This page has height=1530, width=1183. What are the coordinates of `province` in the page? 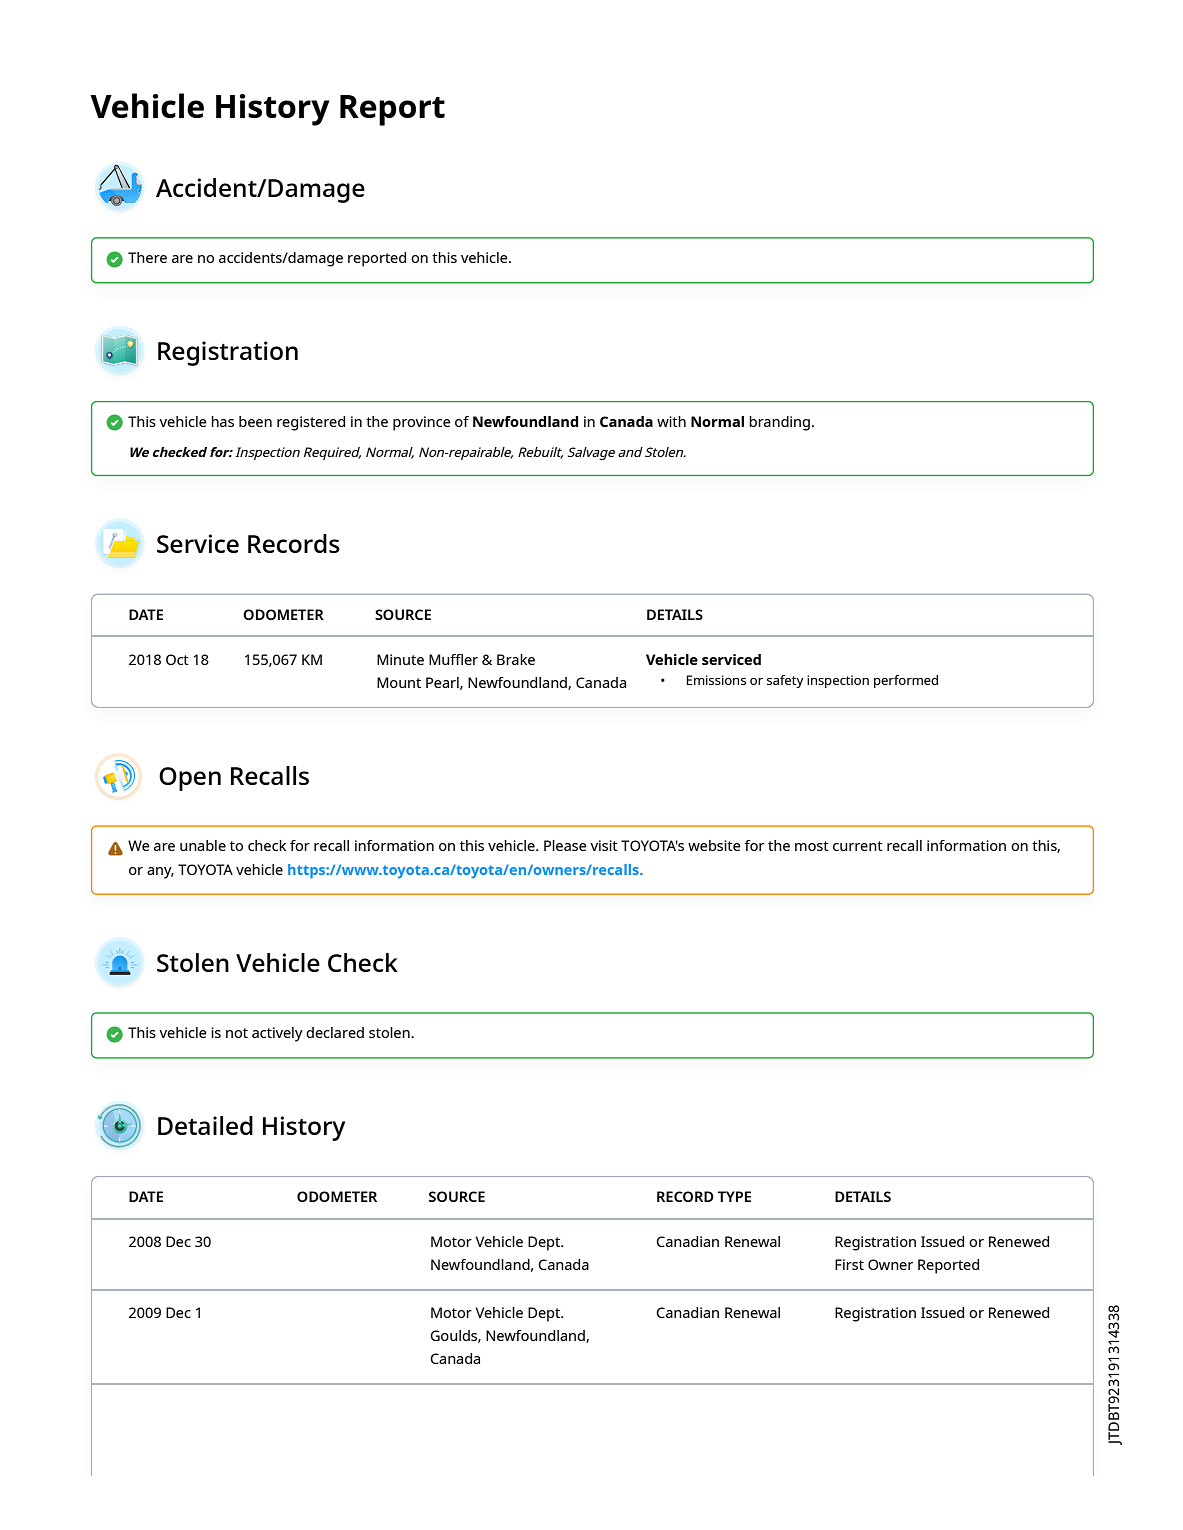 It's located at (422, 423).
